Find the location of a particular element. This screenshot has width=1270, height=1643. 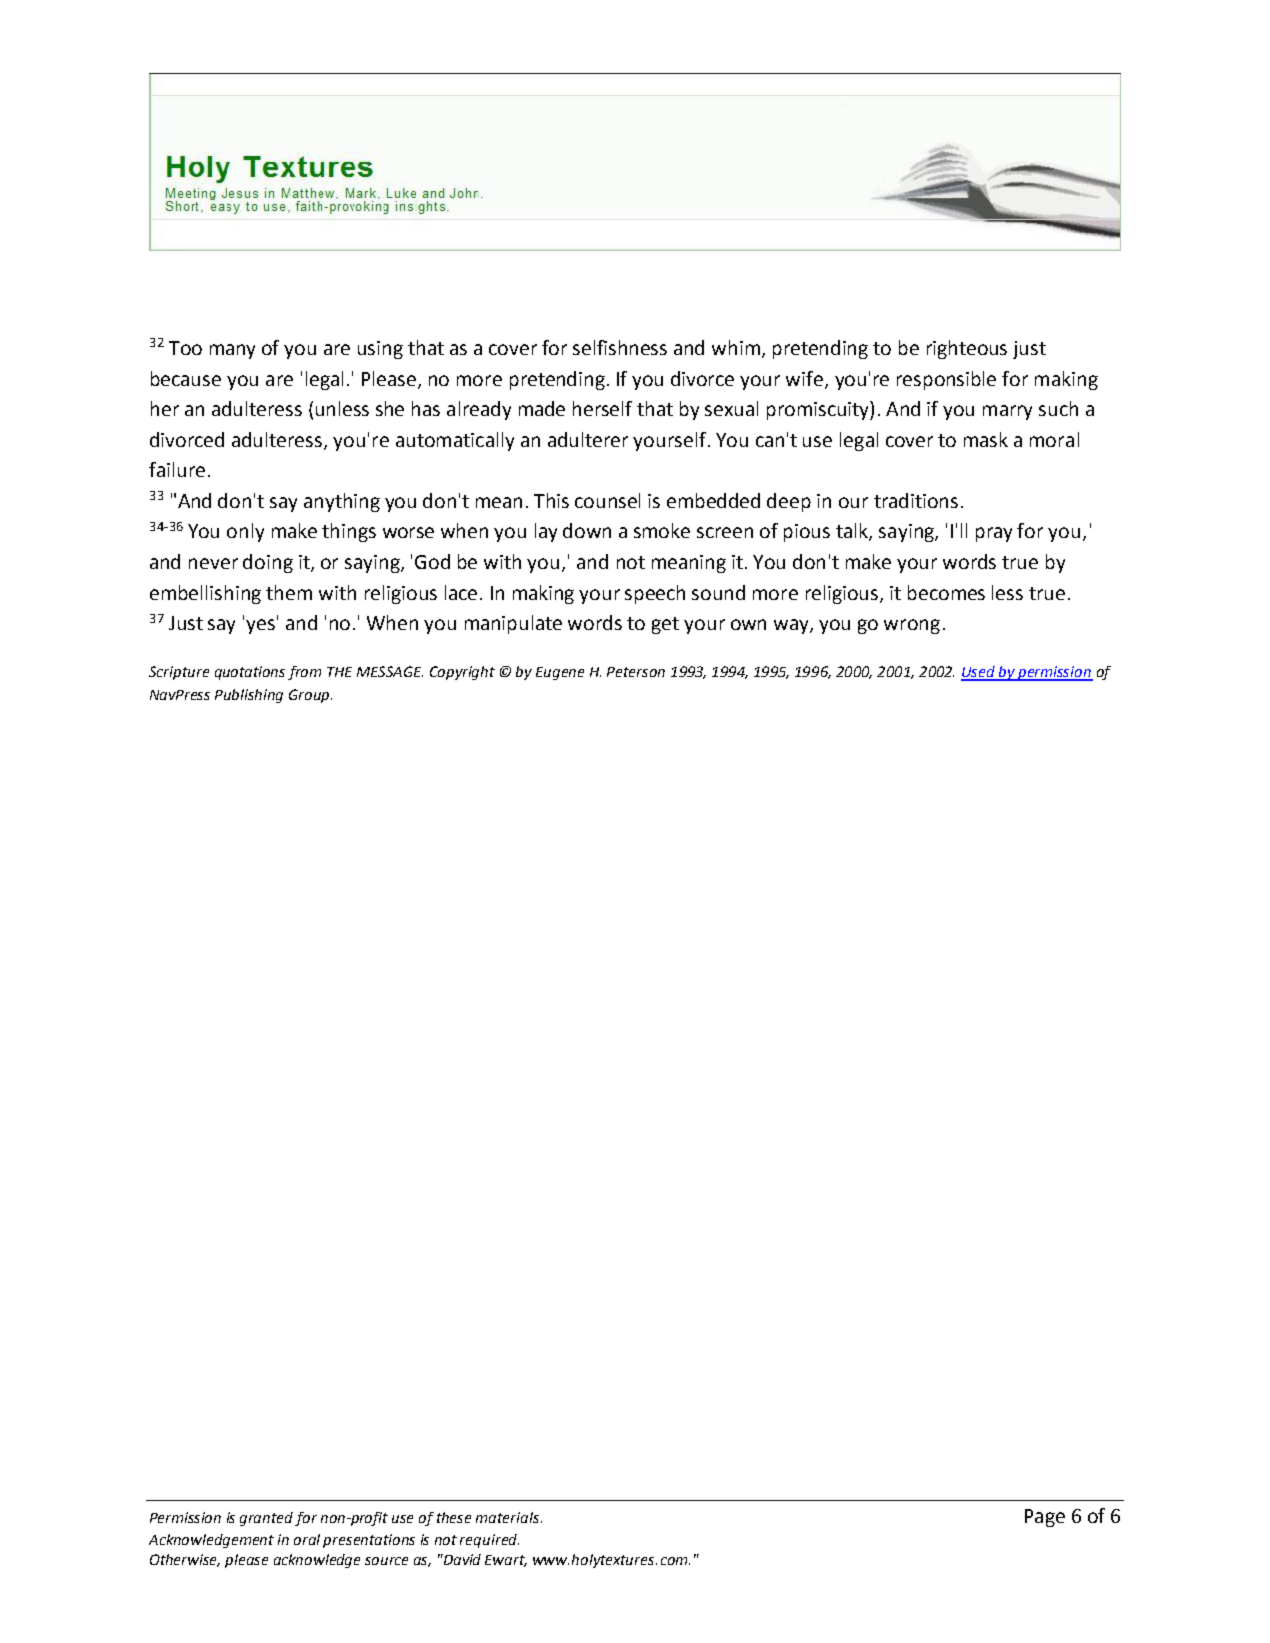

responsible is located at coordinates (946, 380).
